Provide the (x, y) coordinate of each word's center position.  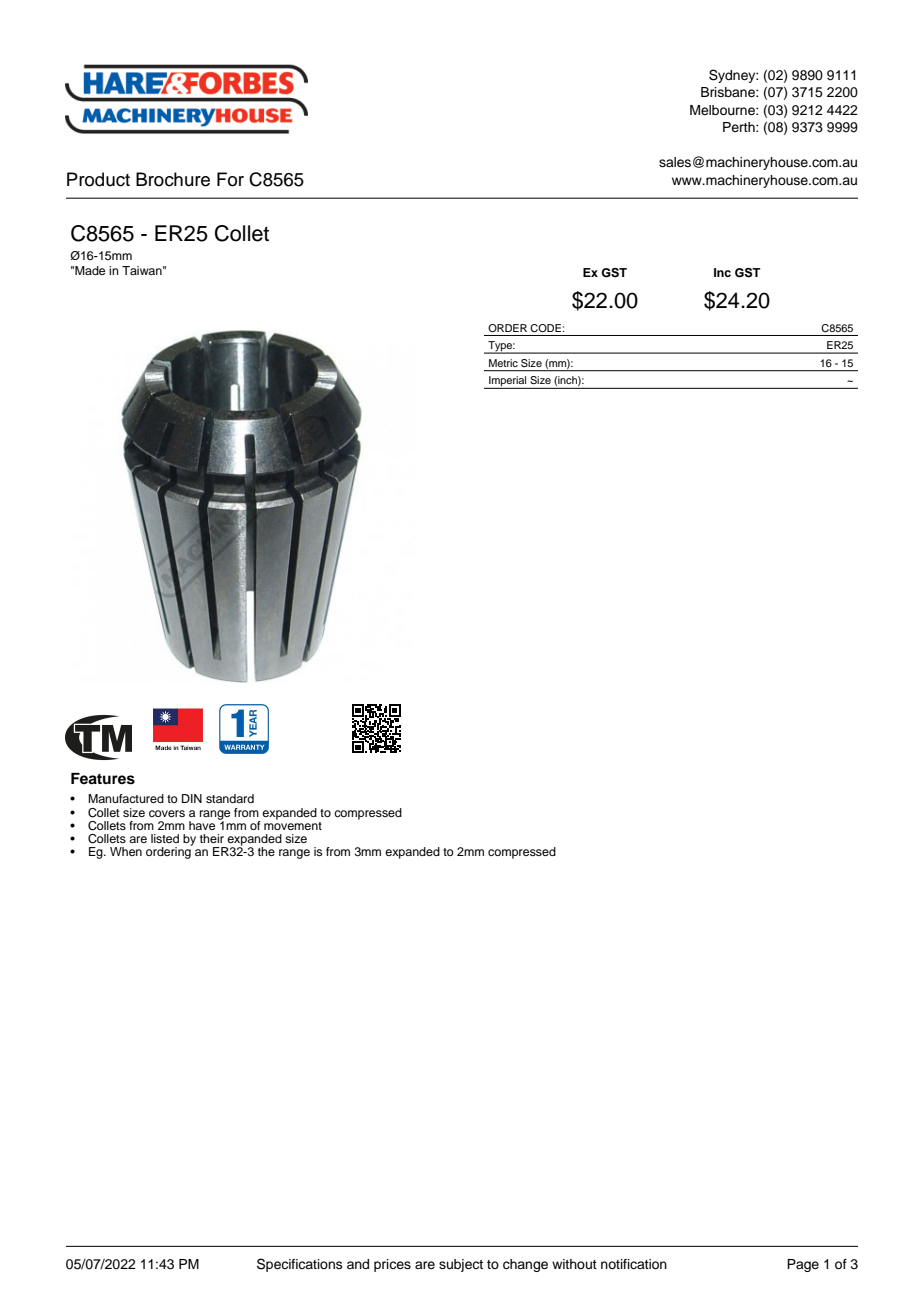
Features (103, 779)
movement (293, 824)
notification (634, 1264)
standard (230, 798)
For (230, 179)
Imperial (508, 382)
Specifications (300, 1265)
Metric (503, 363)
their (212, 838)
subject (461, 1265)
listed (165, 838)
